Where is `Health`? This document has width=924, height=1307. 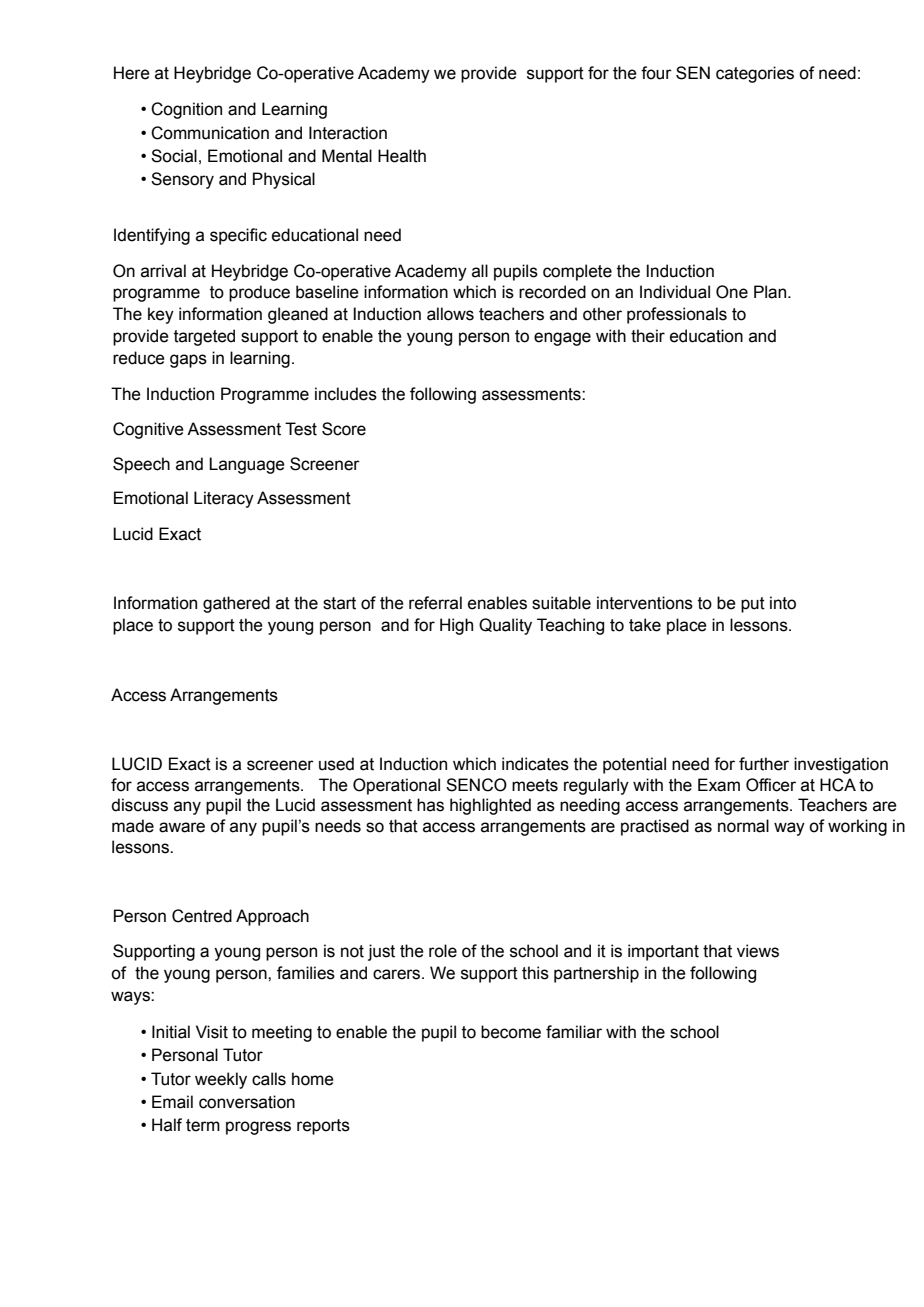 Health is located at coordinates (402, 156).
